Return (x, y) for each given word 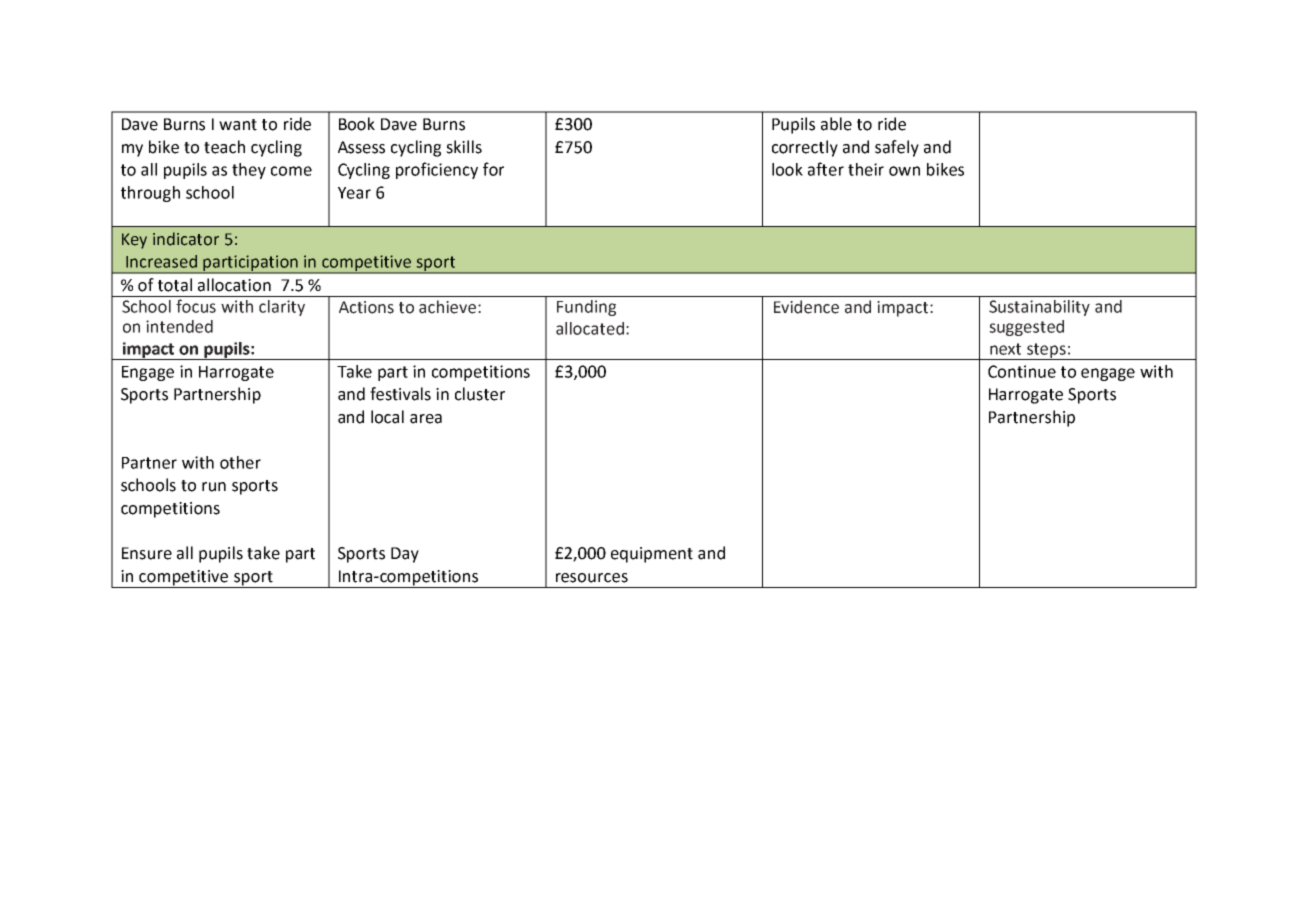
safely (897, 148)
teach (224, 147)
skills (464, 147)
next (1005, 349)
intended (179, 326)
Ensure (147, 553)
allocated (590, 328)
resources (592, 578)
